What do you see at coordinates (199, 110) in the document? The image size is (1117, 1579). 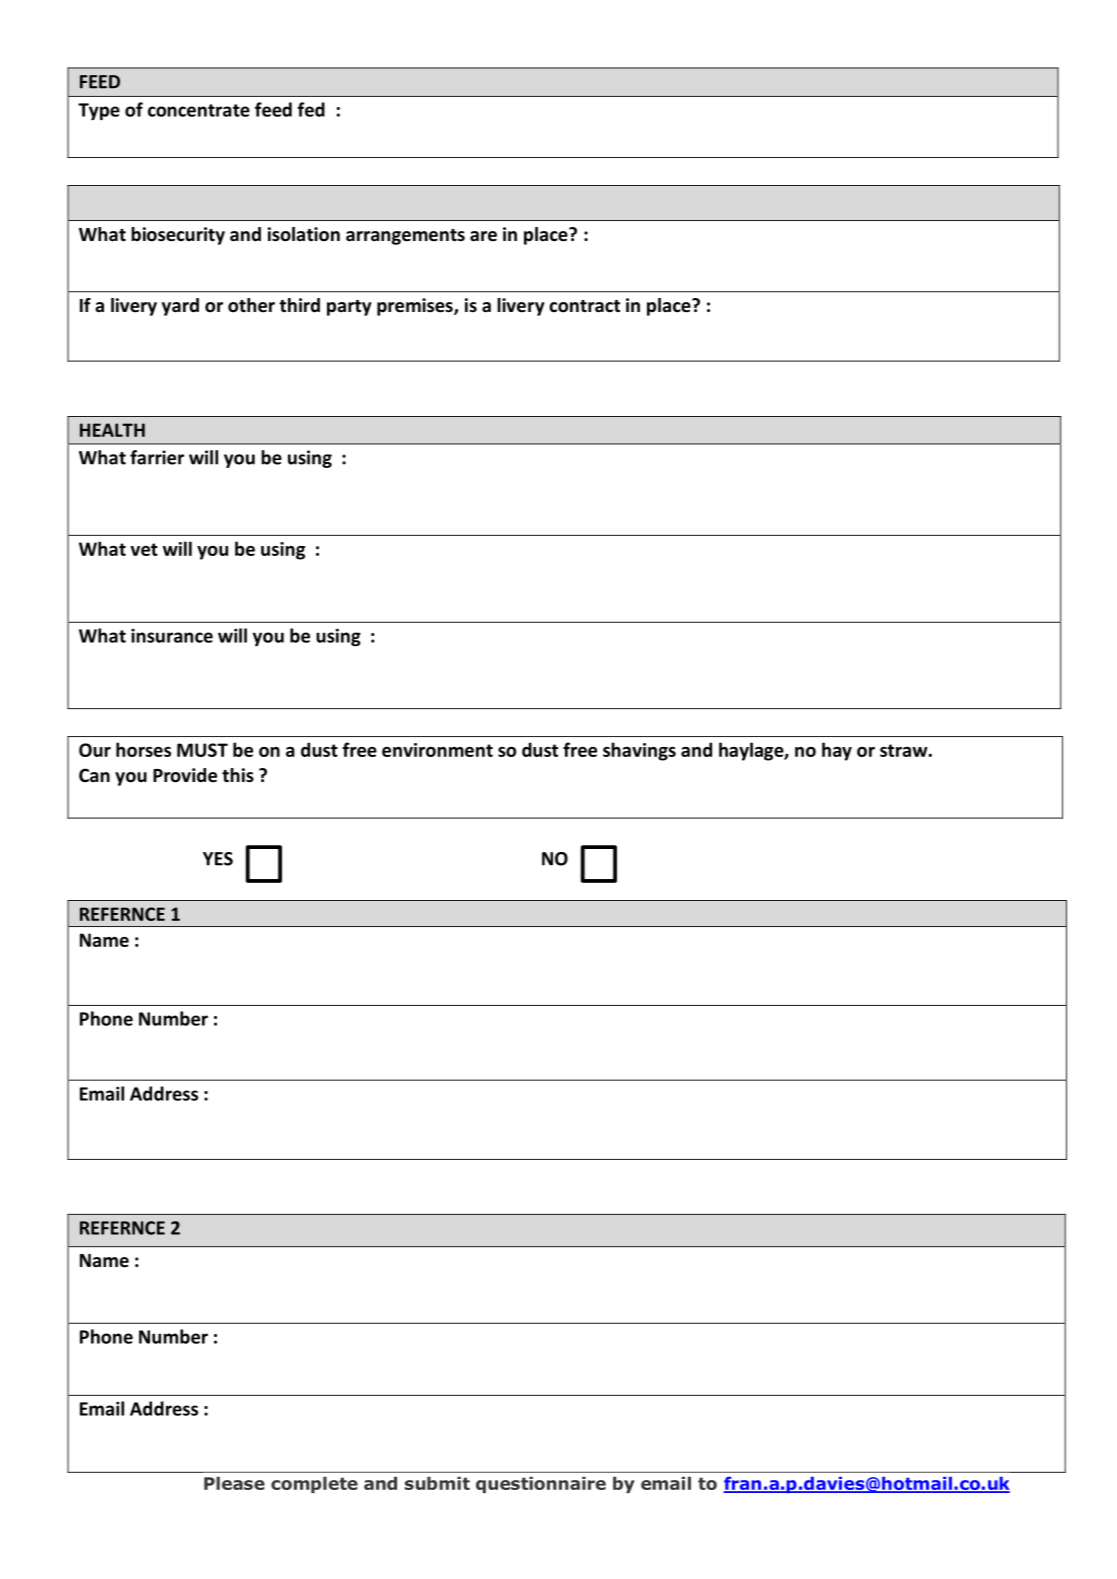 I see `concentrate` at bounding box center [199, 110].
